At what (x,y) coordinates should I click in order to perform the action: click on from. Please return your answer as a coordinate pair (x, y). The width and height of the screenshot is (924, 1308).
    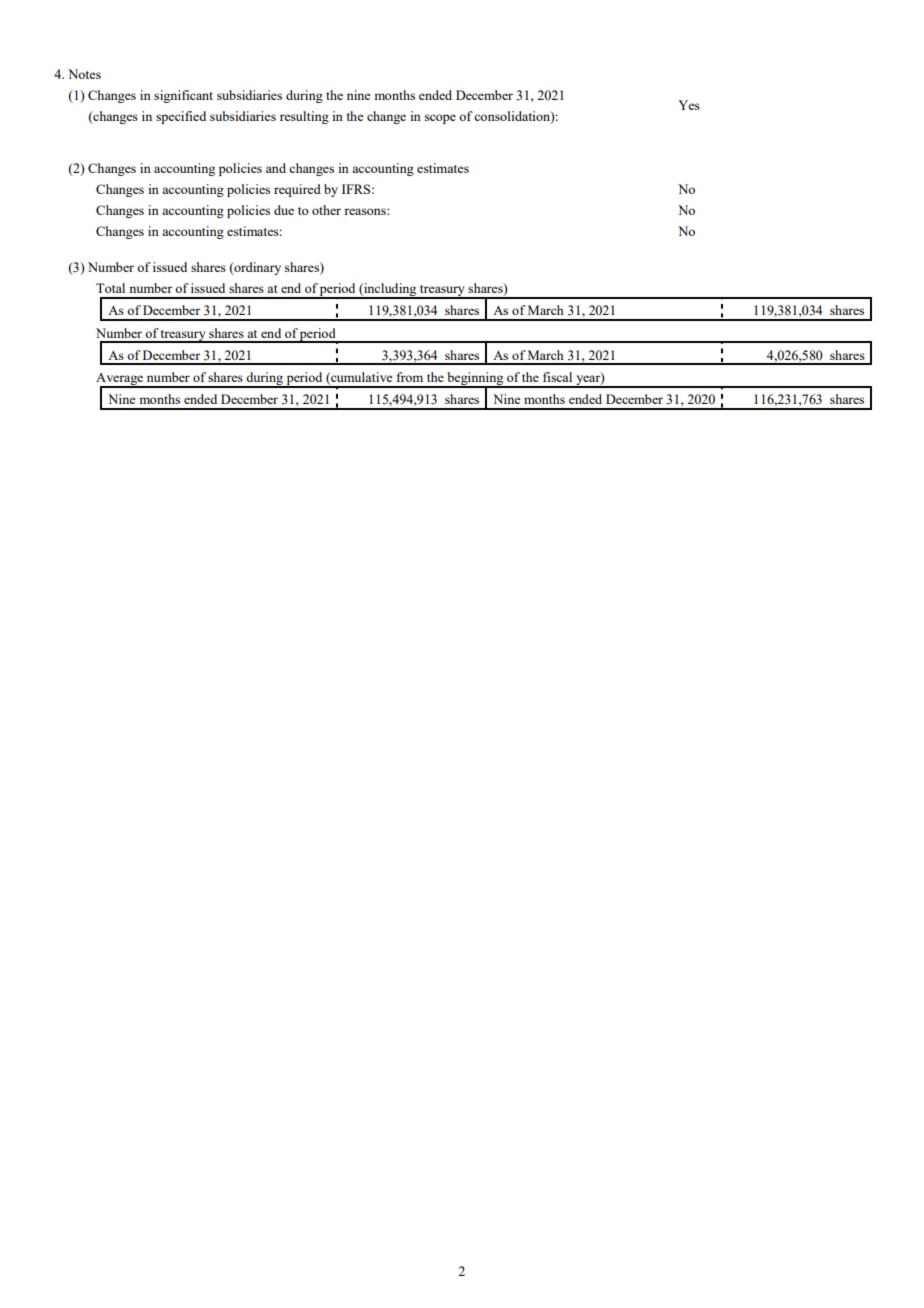
    Looking at the image, I should click on (410, 377).
